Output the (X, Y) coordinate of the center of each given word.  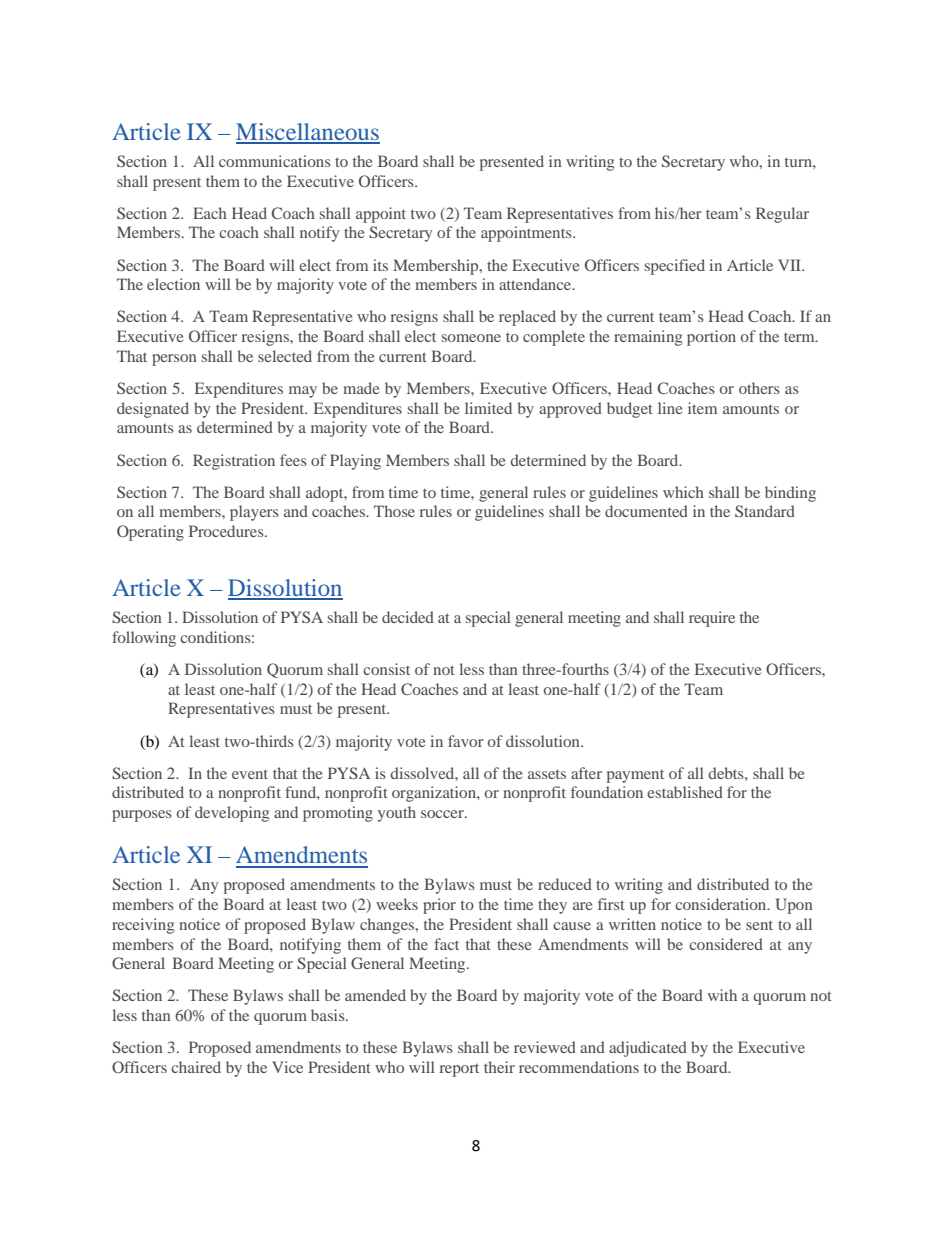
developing (232, 814)
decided (408, 617)
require (712, 619)
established (685, 792)
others (759, 388)
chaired (196, 1067)
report (459, 1070)
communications (275, 161)
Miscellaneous (308, 133)
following (144, 639)
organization (435, 794)
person (174, 360)
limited (488, 408)
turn (799, 162)
